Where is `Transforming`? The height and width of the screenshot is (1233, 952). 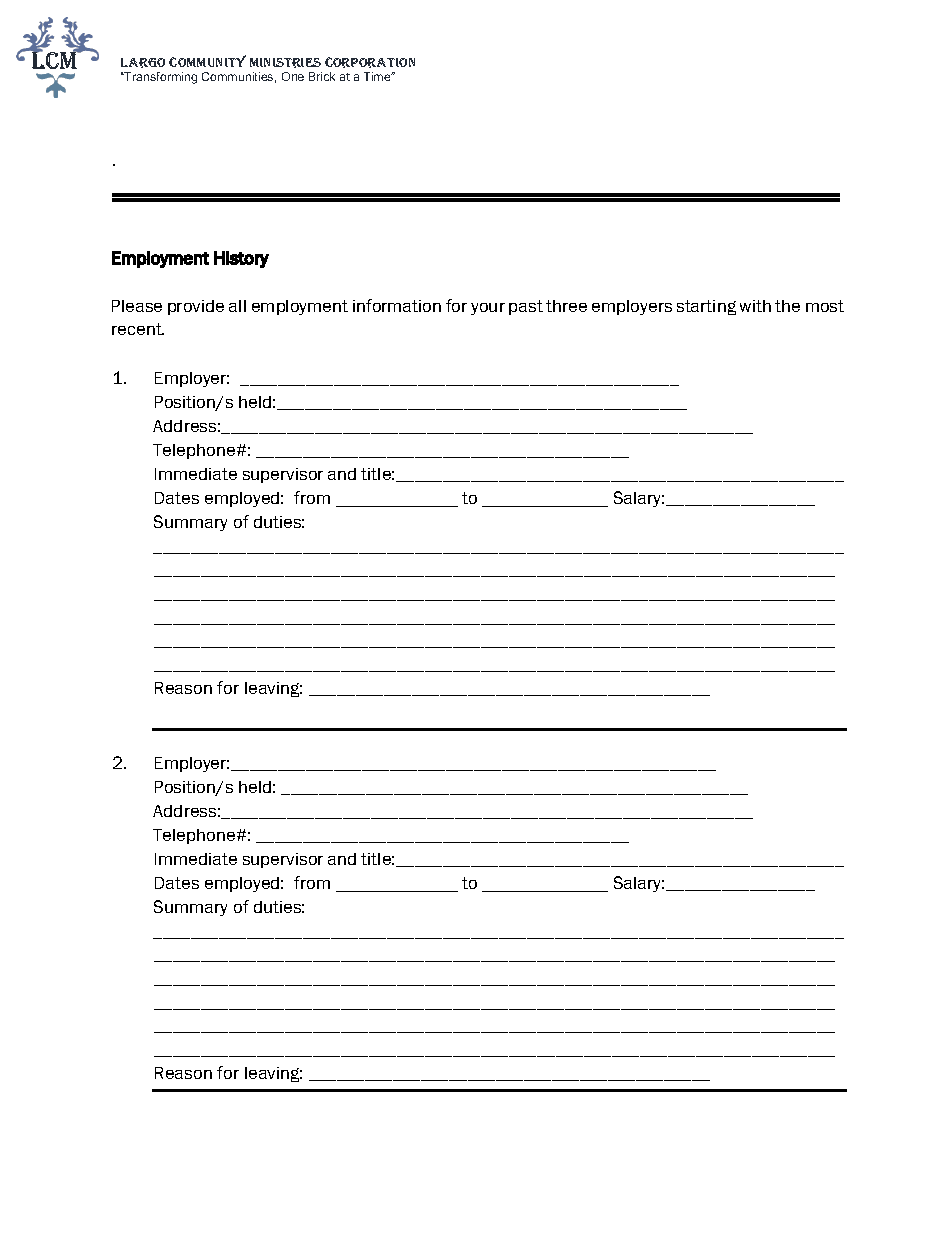 Transforming is located at coordinates (160, 78).
